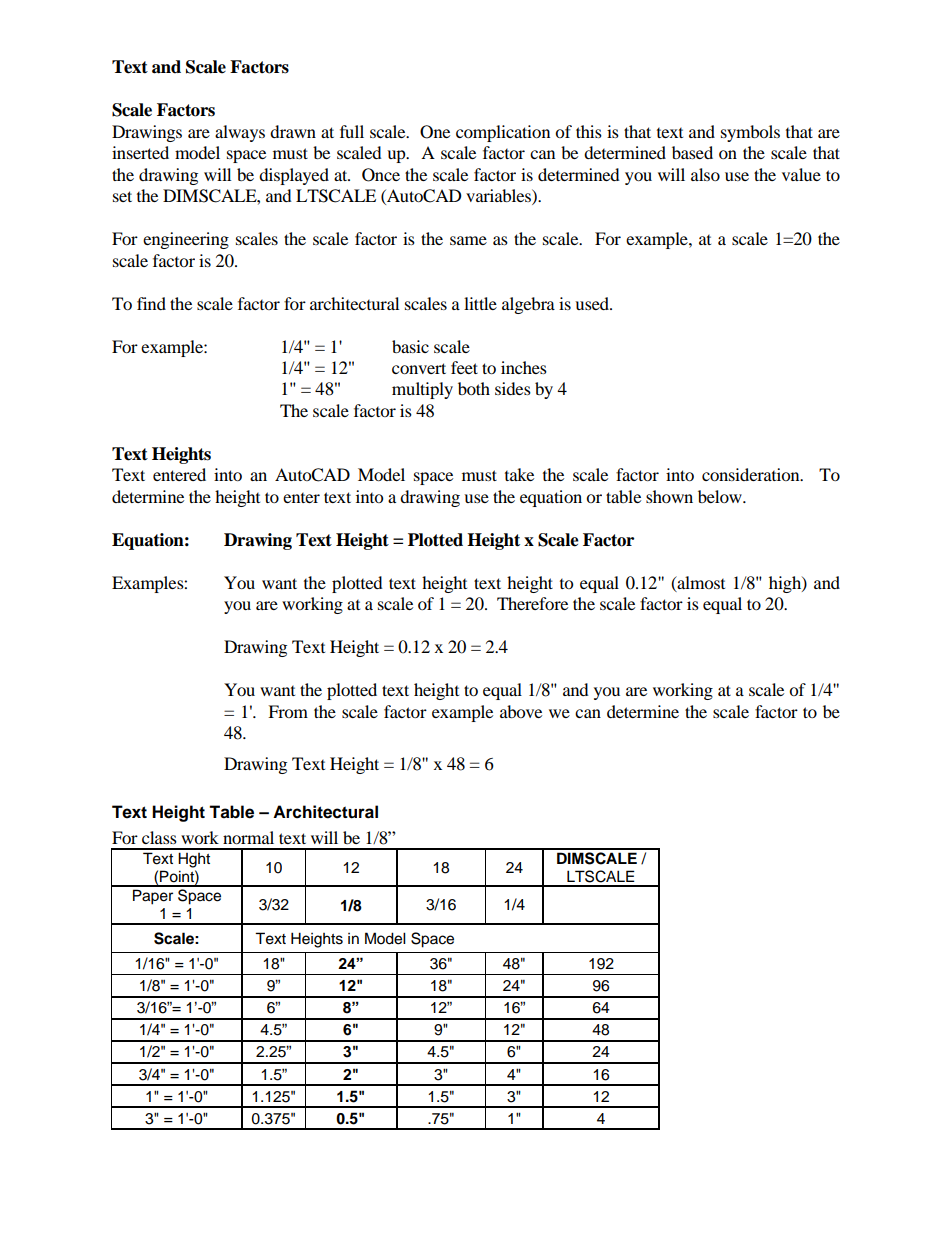 The image size is (952, 1233). What do you see at coordinates (464, 367) in the image?
I see `feet` at bounding box center [464, 367].
